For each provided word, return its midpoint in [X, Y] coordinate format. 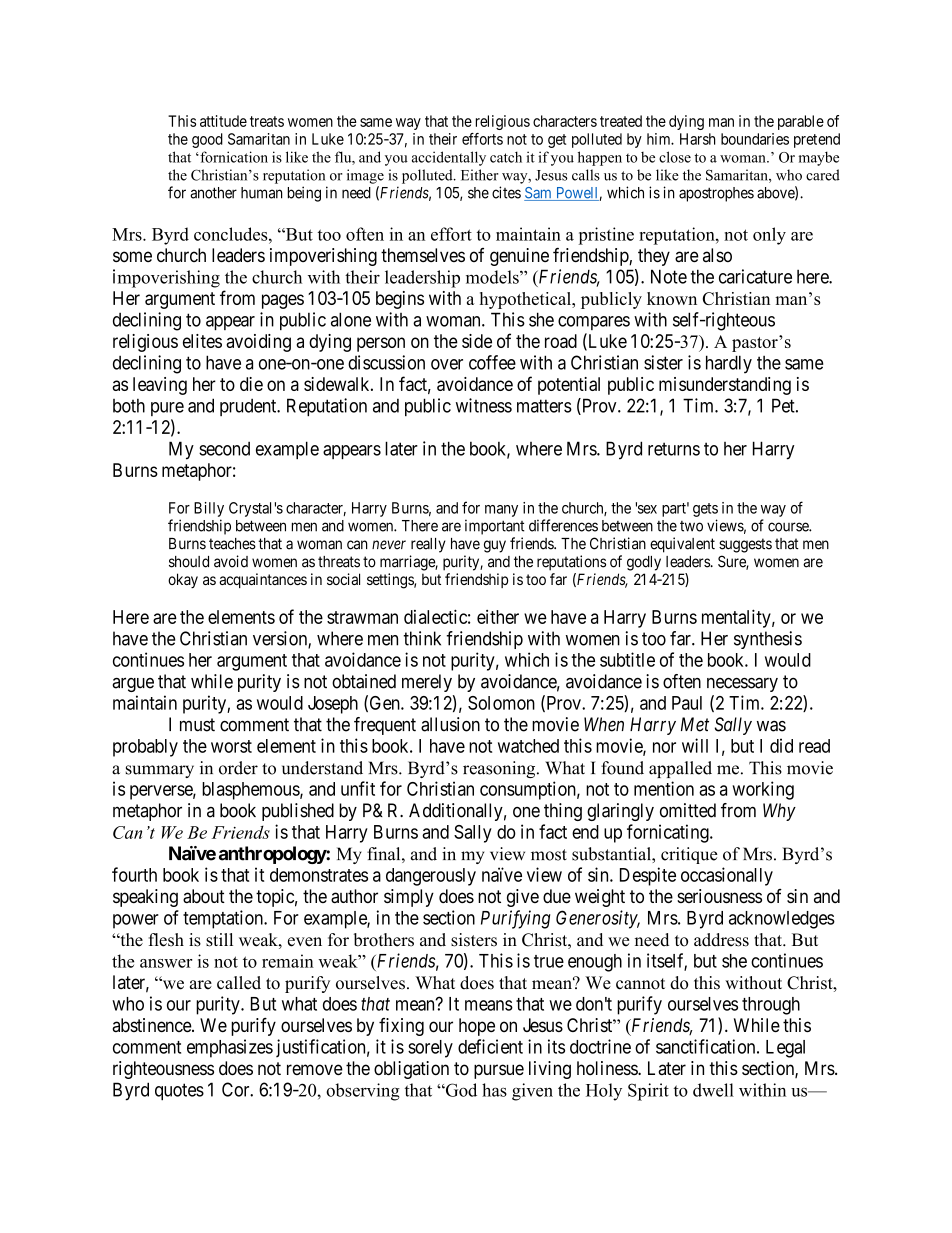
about [204, 896]
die [251, 384]
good [207, 140]
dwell [713, 1090]
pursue [499, 1071]
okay [183, 580]
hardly [729, 364]
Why [779, 812]
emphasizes [230, 1048]
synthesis [768, 640]
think [422, 638]
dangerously [431, 877]
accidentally [449, 158]
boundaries [755, 139]
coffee [492, 362]
